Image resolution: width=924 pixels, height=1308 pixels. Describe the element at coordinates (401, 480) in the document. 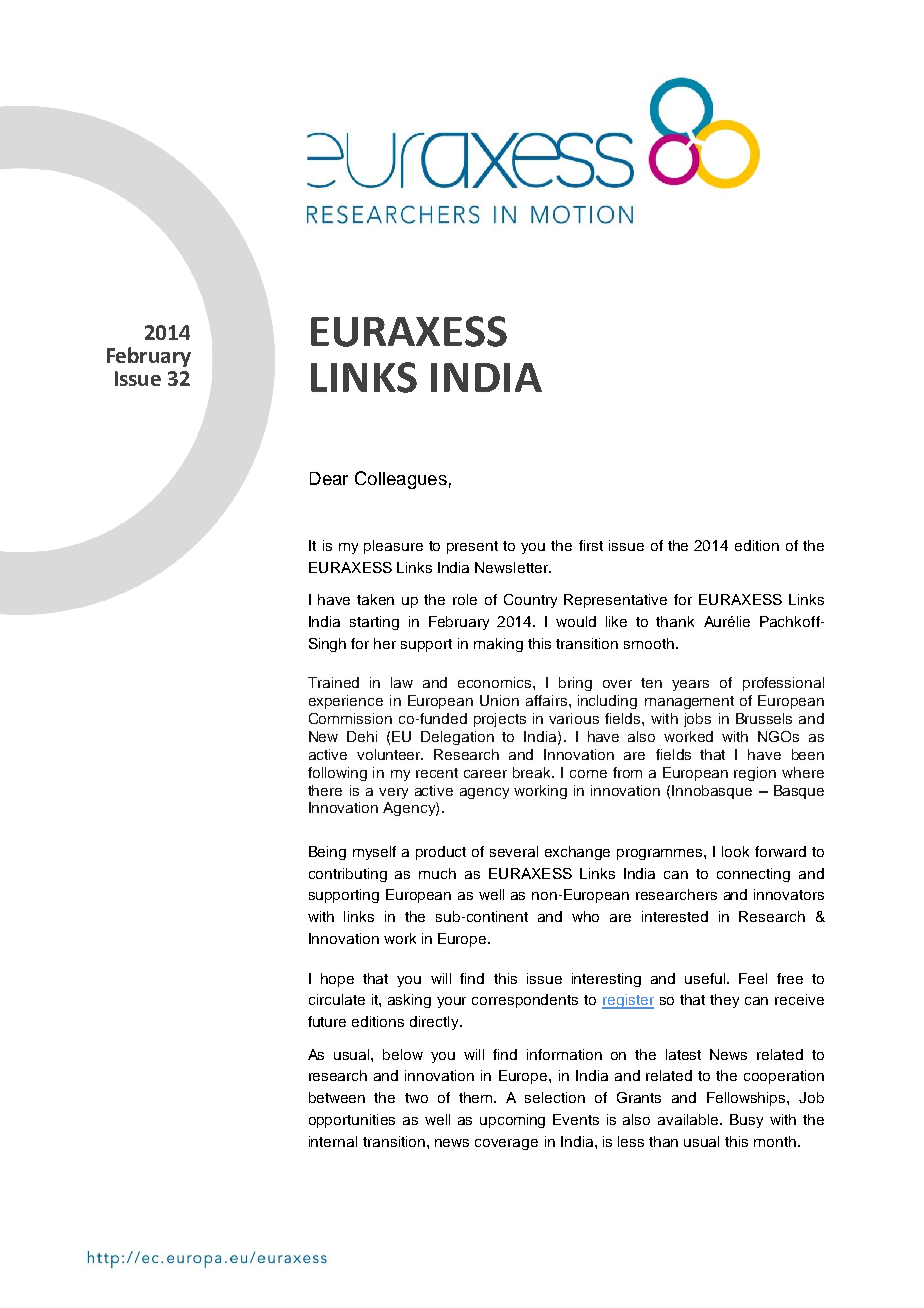

I see `Colleagues` at that location.
